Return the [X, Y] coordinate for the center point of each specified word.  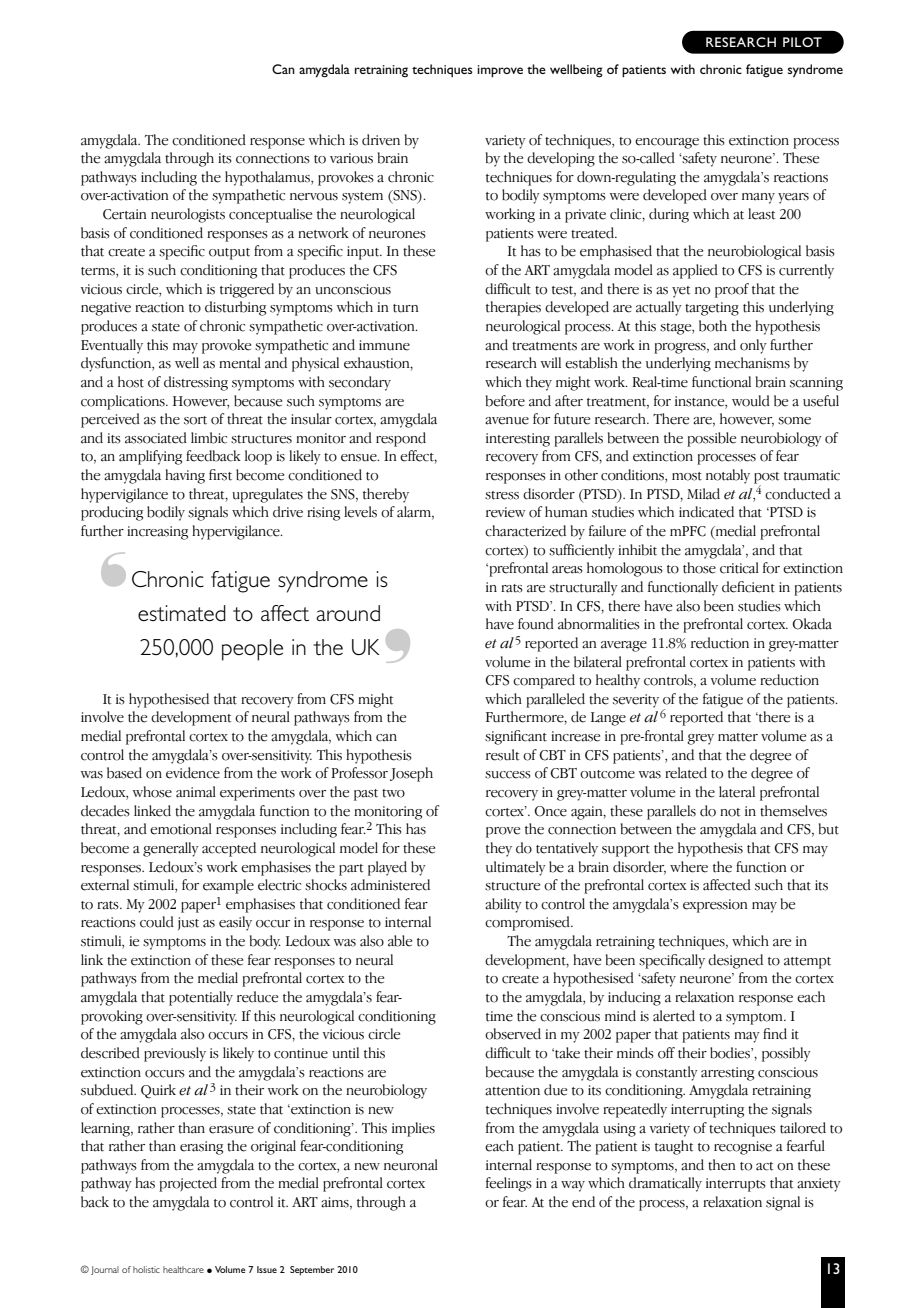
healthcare [183, 1269]
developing [561, 159]
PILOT [802, 42]
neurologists [188, 215]
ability [503, 905]
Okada [812, 624]
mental [240, 363]
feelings [509, 1184]
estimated [182, 613]
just [188, 923]
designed [735, 961]
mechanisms [752, 363]
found [536, 624]
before [505, 401]
